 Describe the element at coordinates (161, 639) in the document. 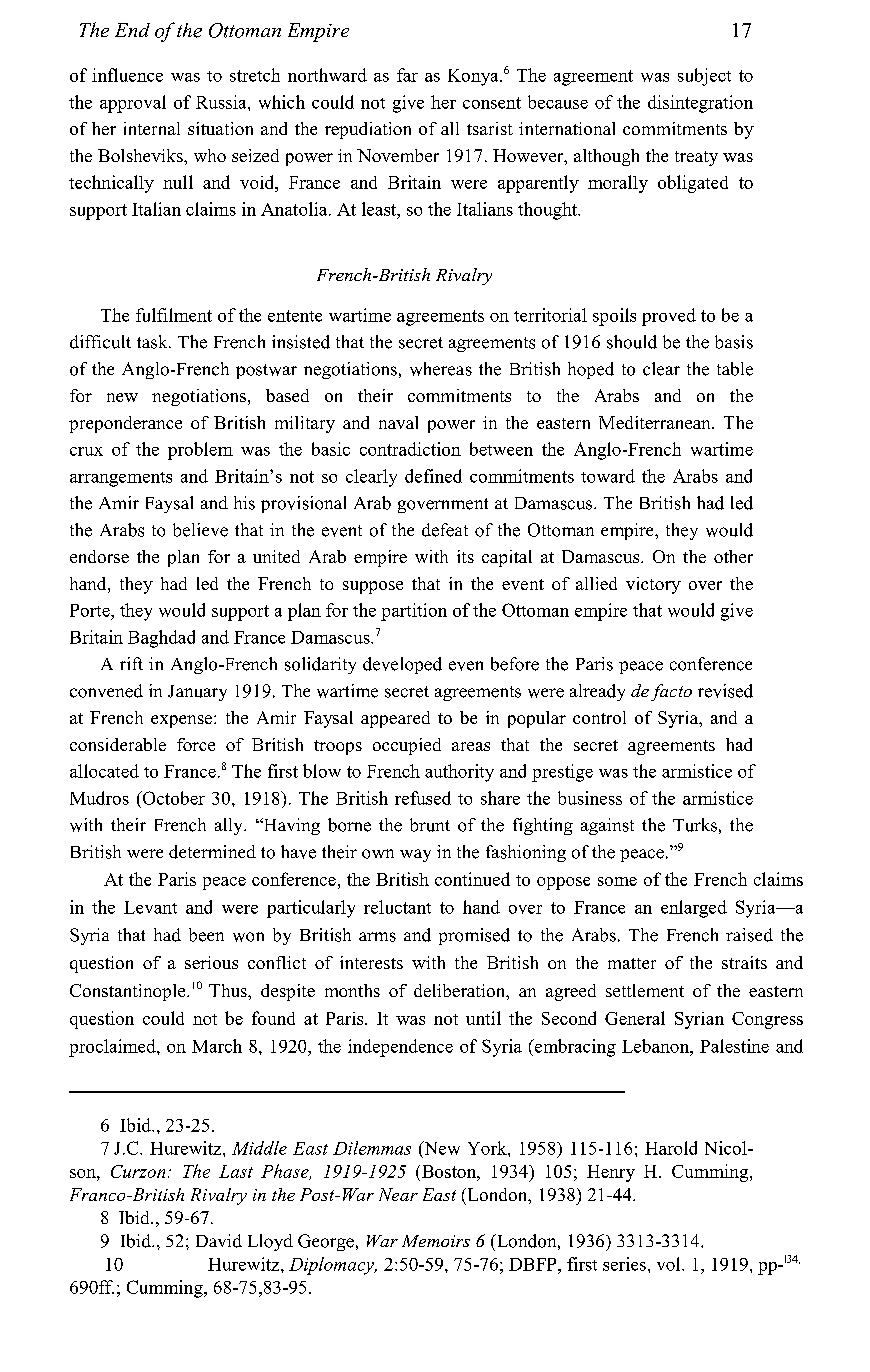

I see `Baghdad` at that location.
